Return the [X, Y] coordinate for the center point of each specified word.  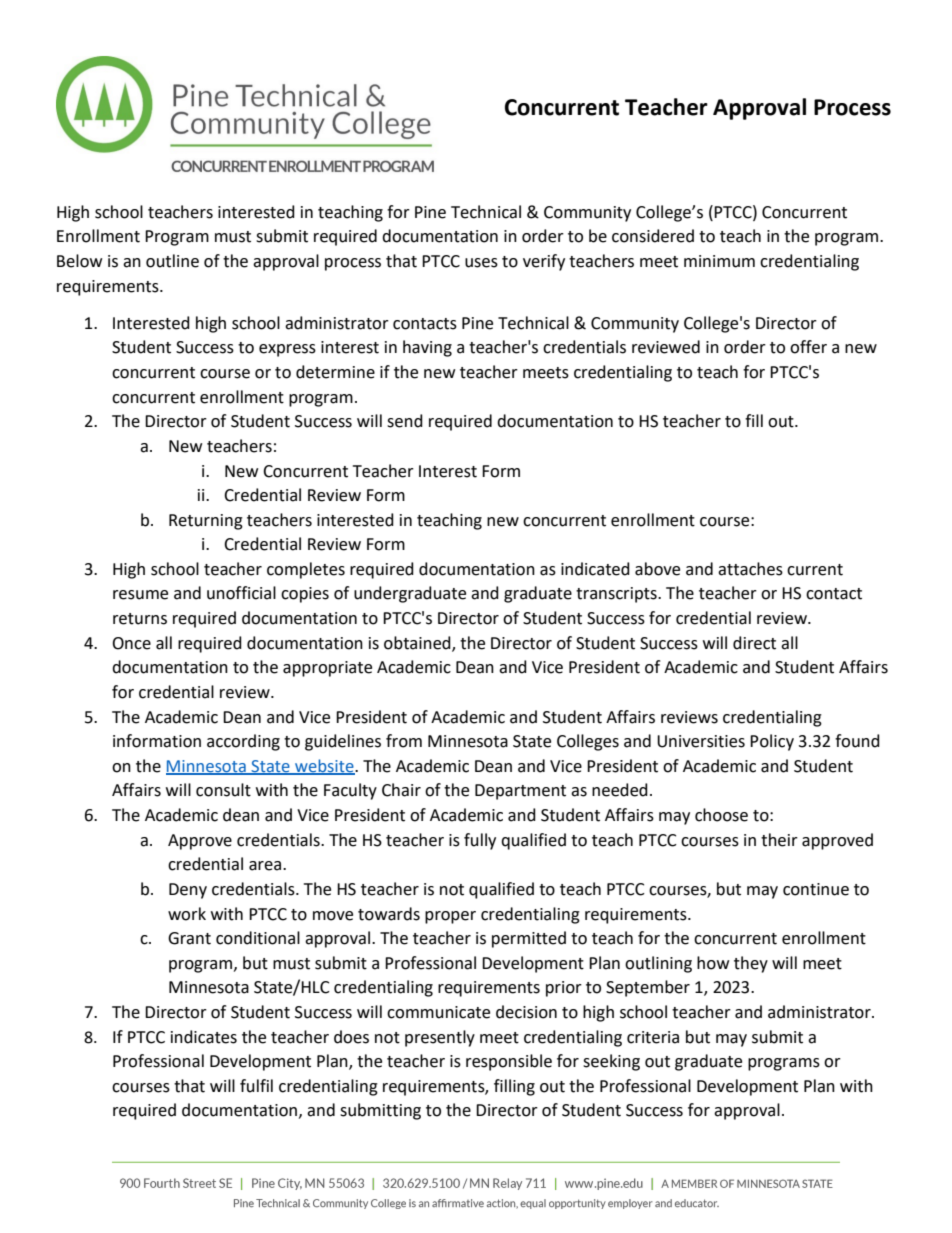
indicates [204, 1037]
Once [131, 643]
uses [481, 263]
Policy [772, 742]
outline [172, 261]
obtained [418, 643]
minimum [719, 261]
